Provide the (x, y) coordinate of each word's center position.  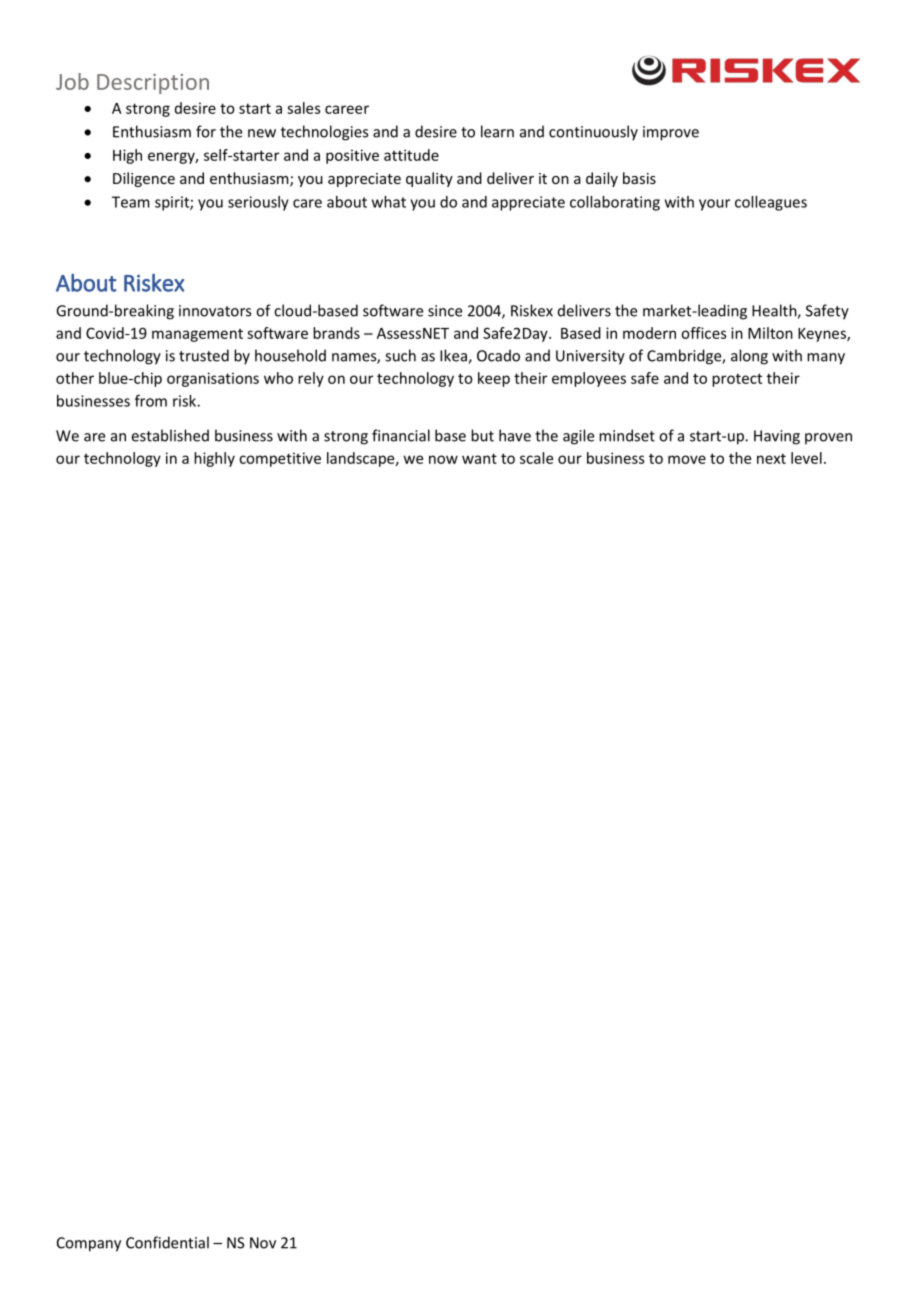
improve (671, 133)
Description (153, 84)
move (687, 459)
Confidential (167, 1242)
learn (497, 131)
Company (89, 1244)
